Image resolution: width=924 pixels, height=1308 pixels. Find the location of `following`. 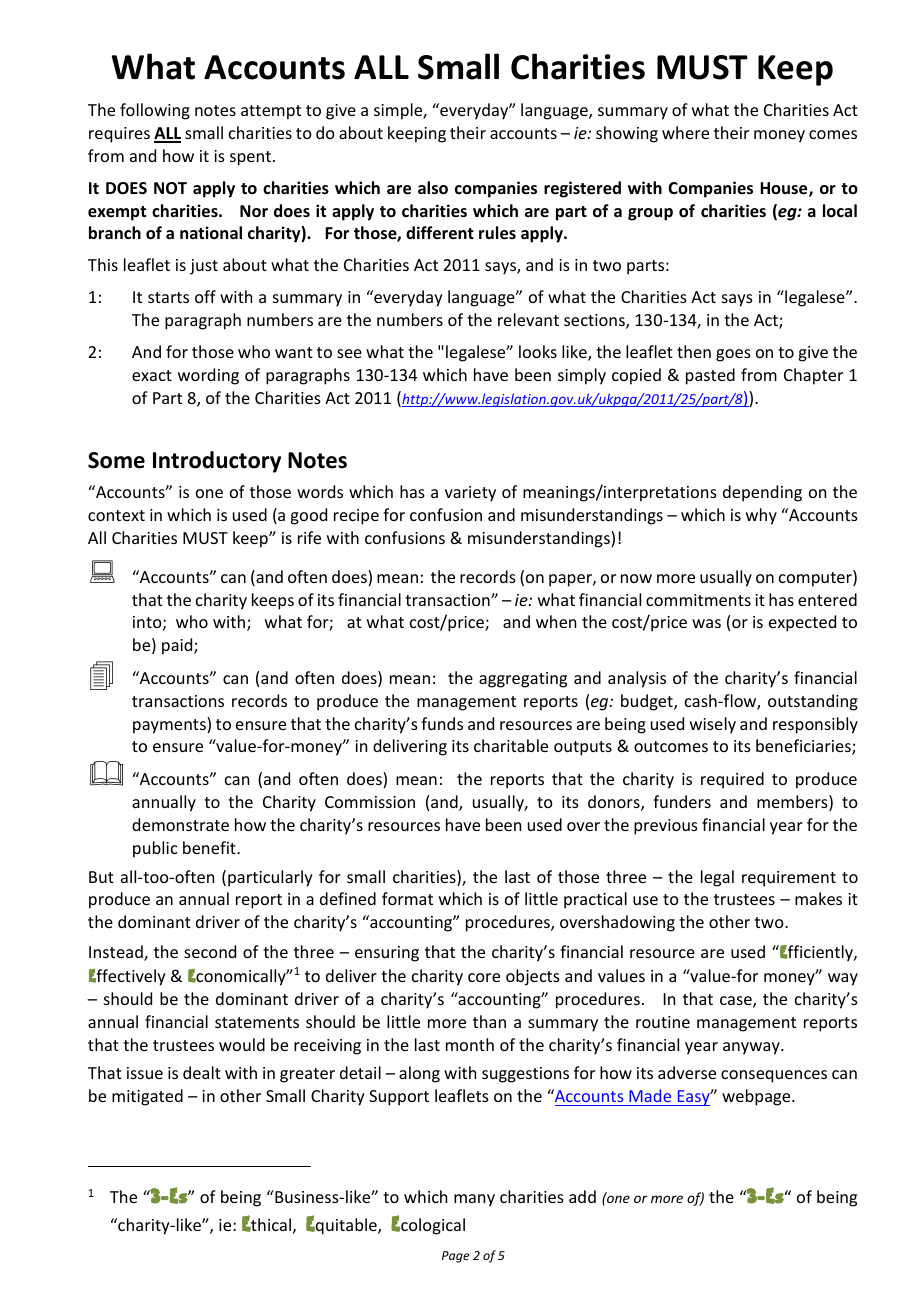

following is located at coordinates (155, 111).
